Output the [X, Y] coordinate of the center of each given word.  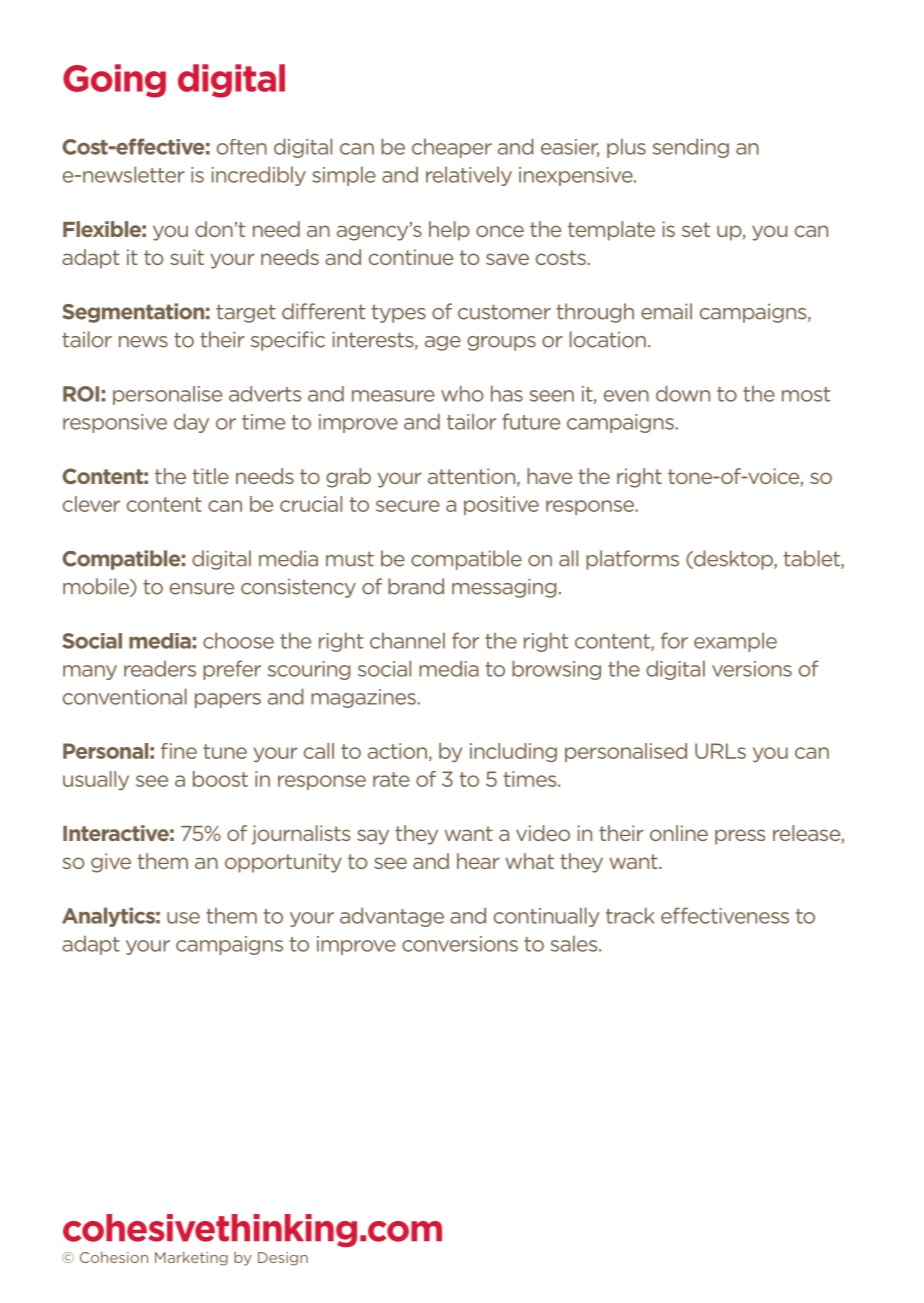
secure [408, 506]
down [683, 393]
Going [114, 81]
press [740, 837]
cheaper [452, 148]
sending [691, 148]
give [111, 863]
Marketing [191, 1258]
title [210, 476]
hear [478, 861]
